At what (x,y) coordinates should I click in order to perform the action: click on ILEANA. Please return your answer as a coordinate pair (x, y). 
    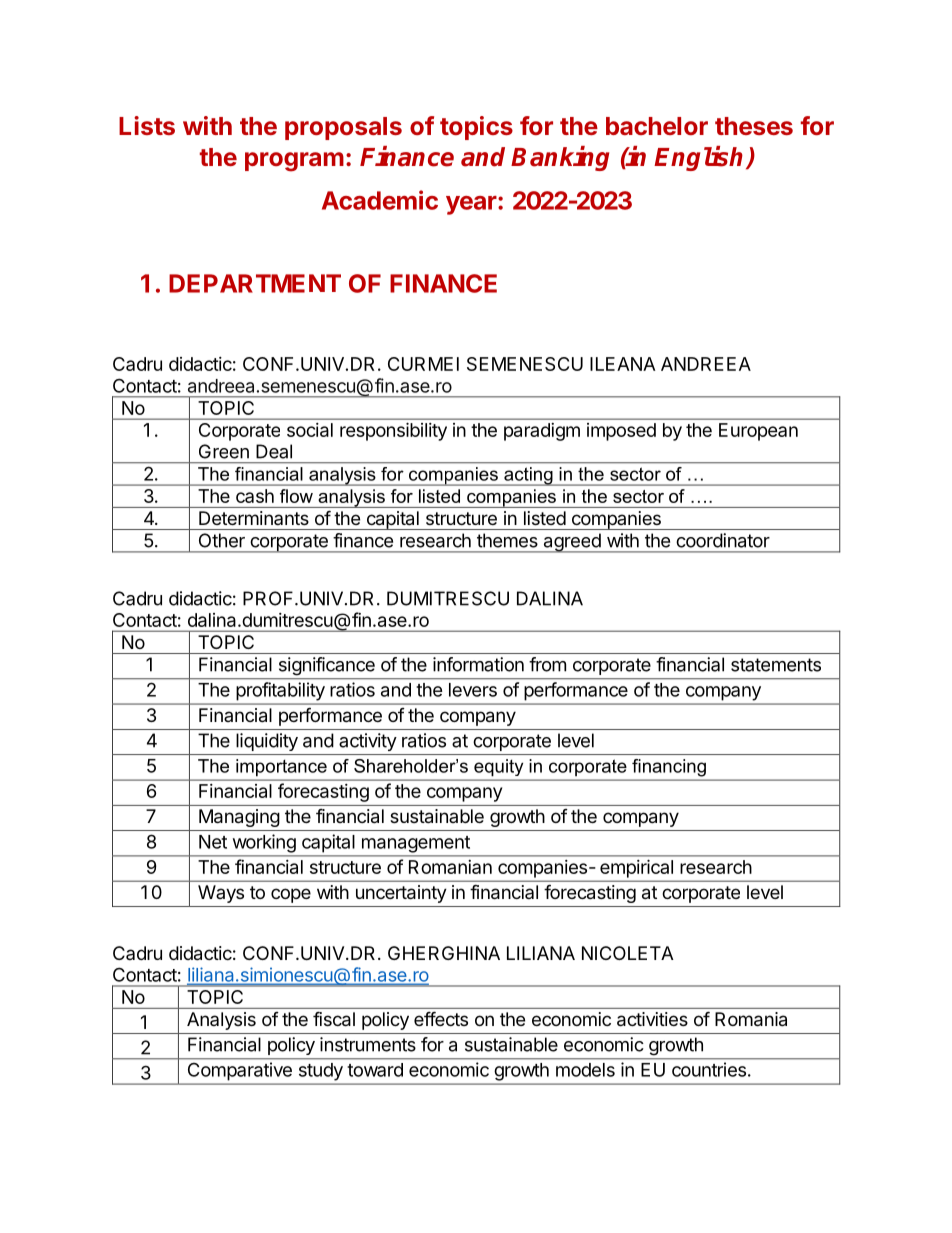
    Looking at the image, I should click on (623, 364).
